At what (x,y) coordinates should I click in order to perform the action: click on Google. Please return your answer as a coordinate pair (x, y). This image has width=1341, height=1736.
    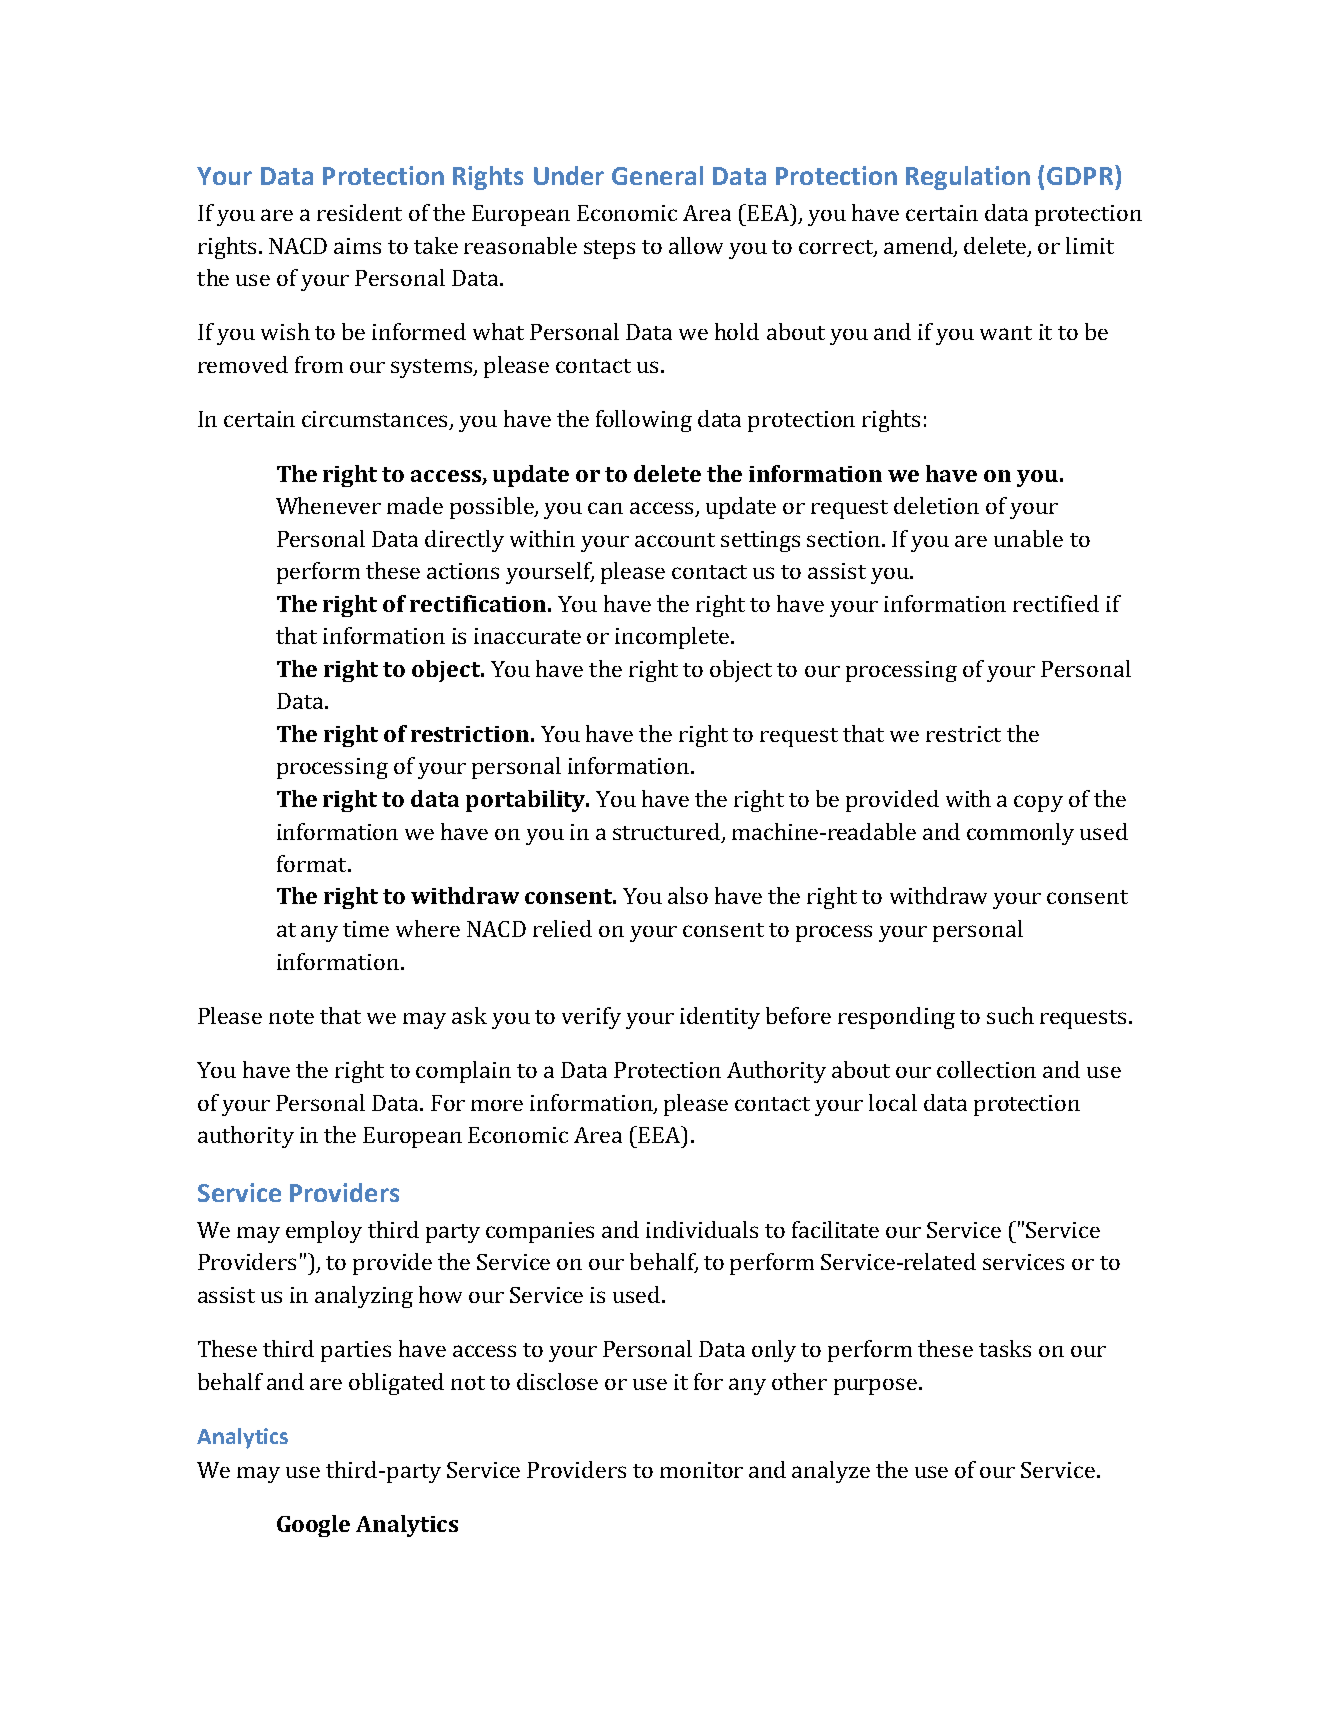
    Looking at the image, I should click on (313, 1526).
